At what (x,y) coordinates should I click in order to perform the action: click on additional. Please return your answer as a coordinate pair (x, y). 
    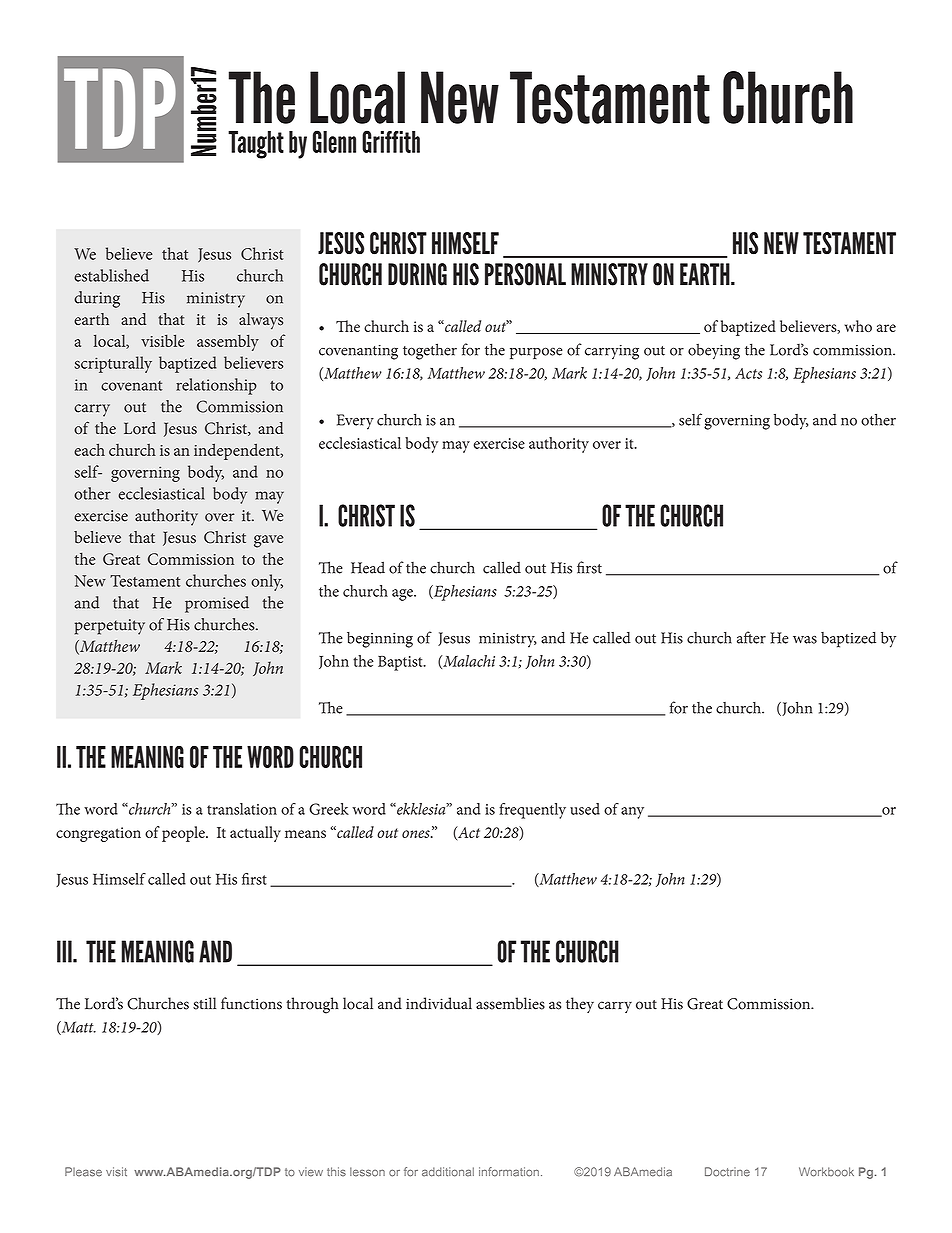
    Looking at the image, I should click on (448, 1172).
